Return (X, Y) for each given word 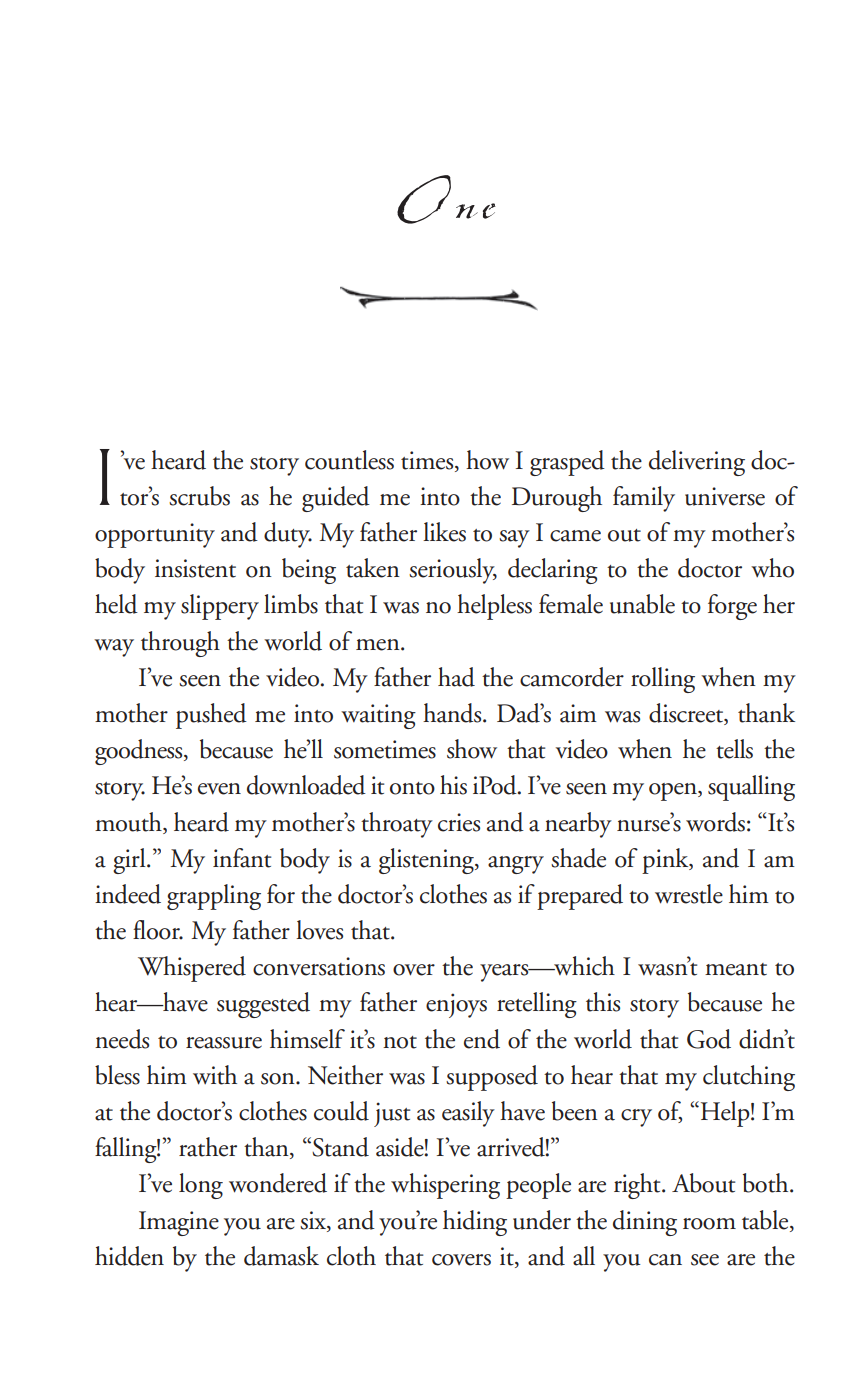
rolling (663, 680)
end (482, 1039)
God (709, 1039)
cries (459, 822)
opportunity (155, 535)
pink (666, 861)
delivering (697, 463)
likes (444, 532)
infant (242, 858)
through (180, 644)
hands (453, 713)
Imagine (179, 1223)
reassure (224, 1043)
